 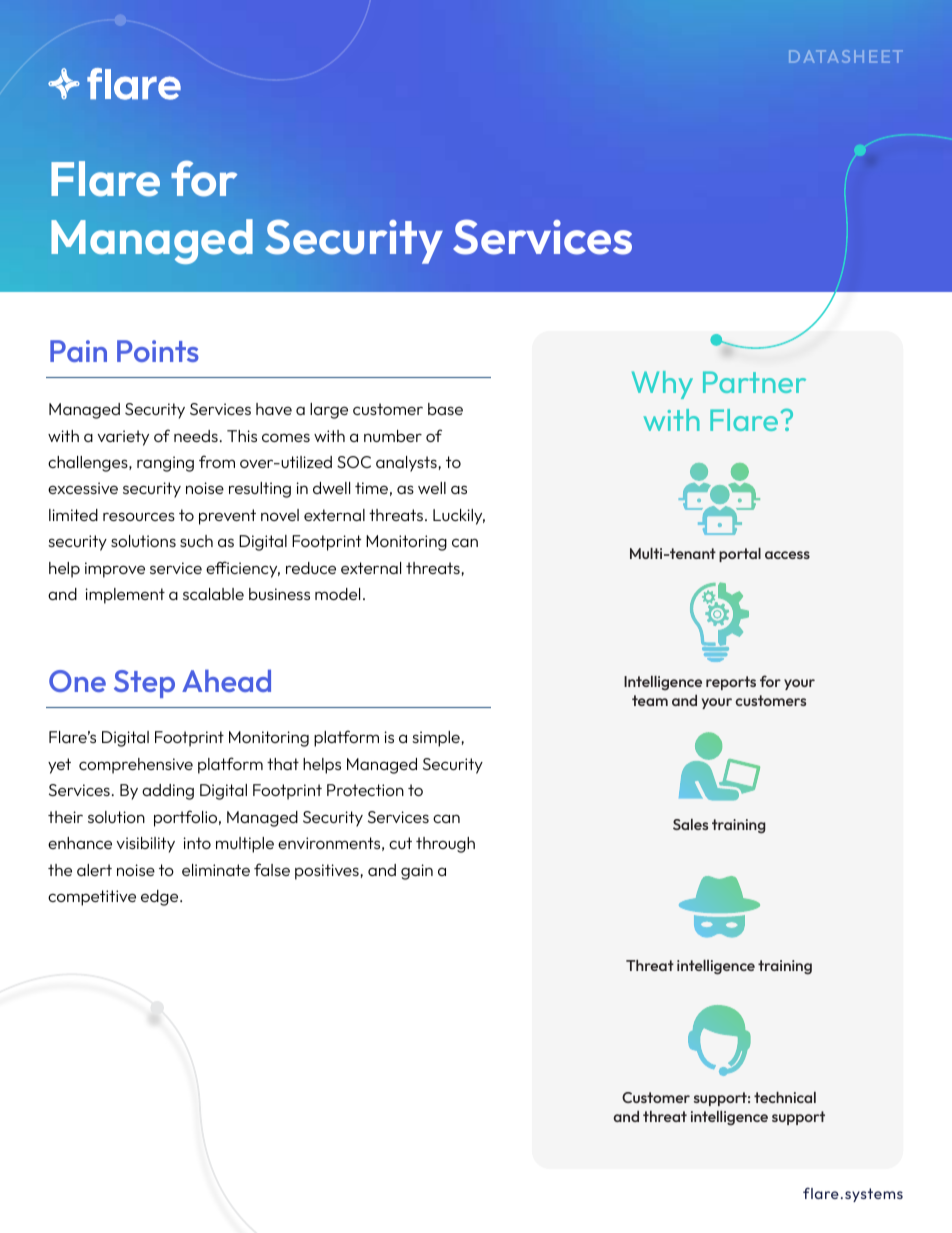 What do you see at coordinates (158, 351) in the screenshot?
I see `Points` at bounding box center [158, 351].
